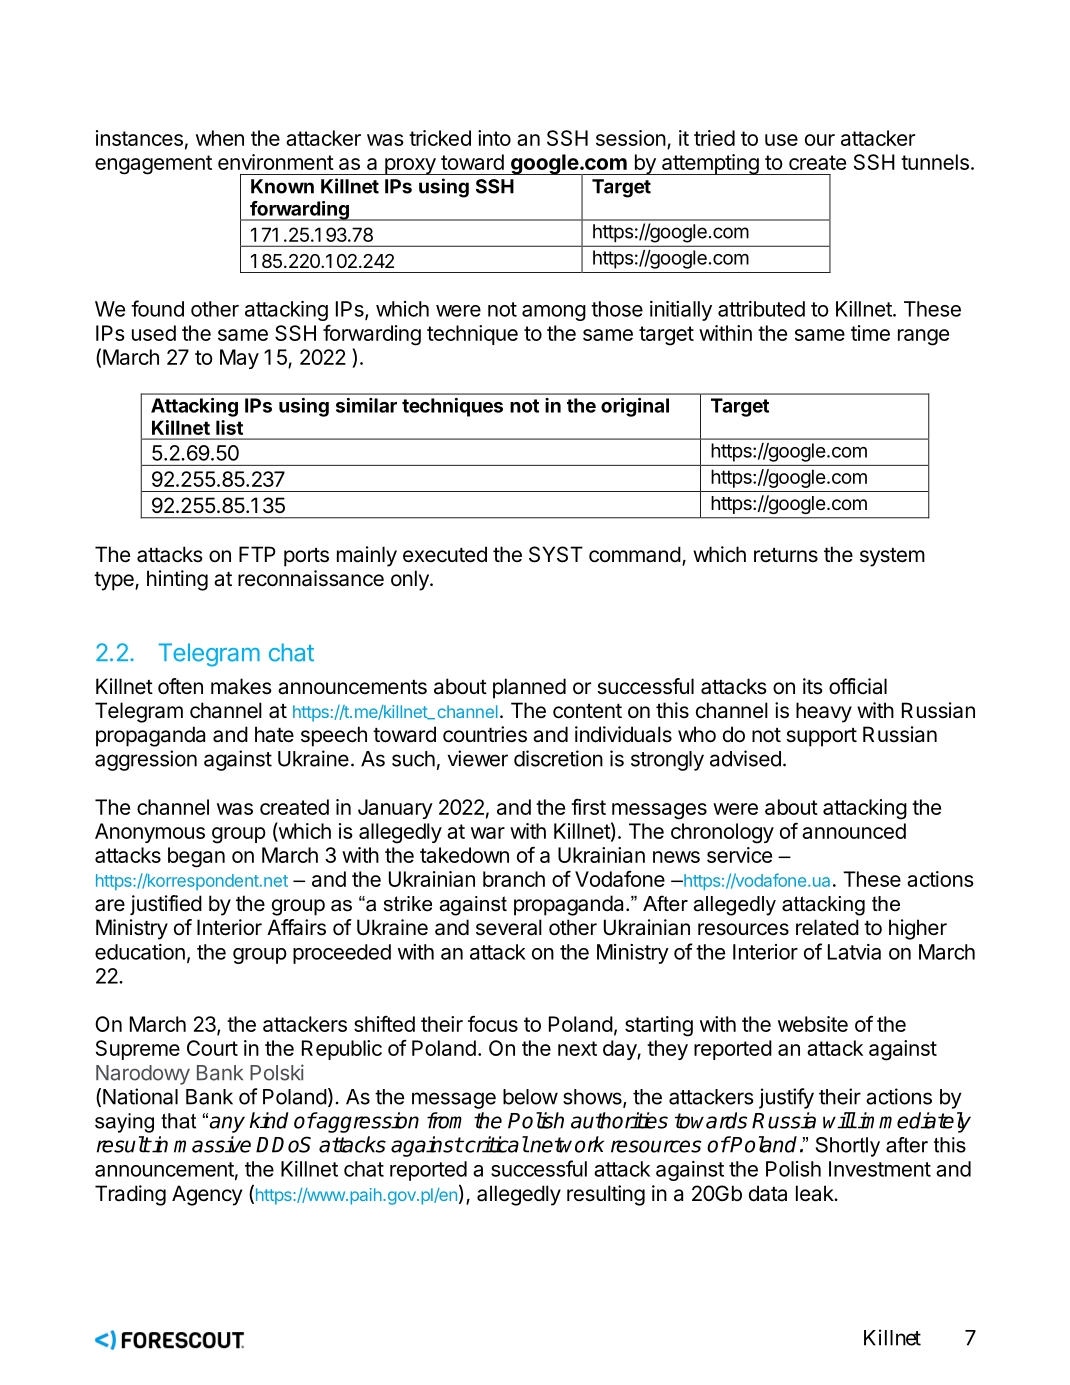 The image size is (1070, 1385). Describe the element at coordinates (464, 855) in the document. I see `takedown` at that location.
